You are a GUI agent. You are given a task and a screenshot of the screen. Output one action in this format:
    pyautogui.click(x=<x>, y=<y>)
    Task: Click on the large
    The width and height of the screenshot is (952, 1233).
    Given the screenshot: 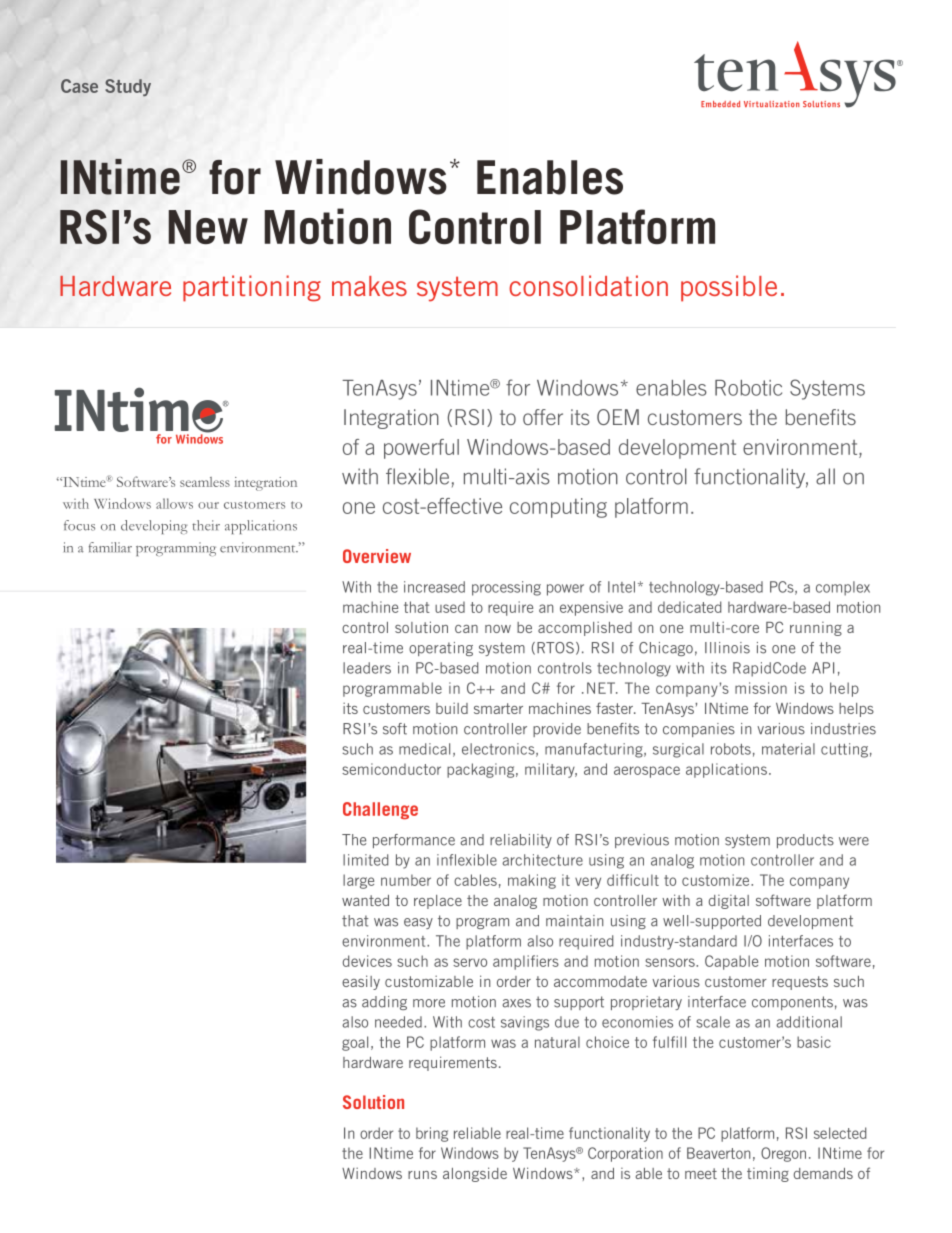 What is the action you would take?
    pyautogui.click(x=358, y=881)
